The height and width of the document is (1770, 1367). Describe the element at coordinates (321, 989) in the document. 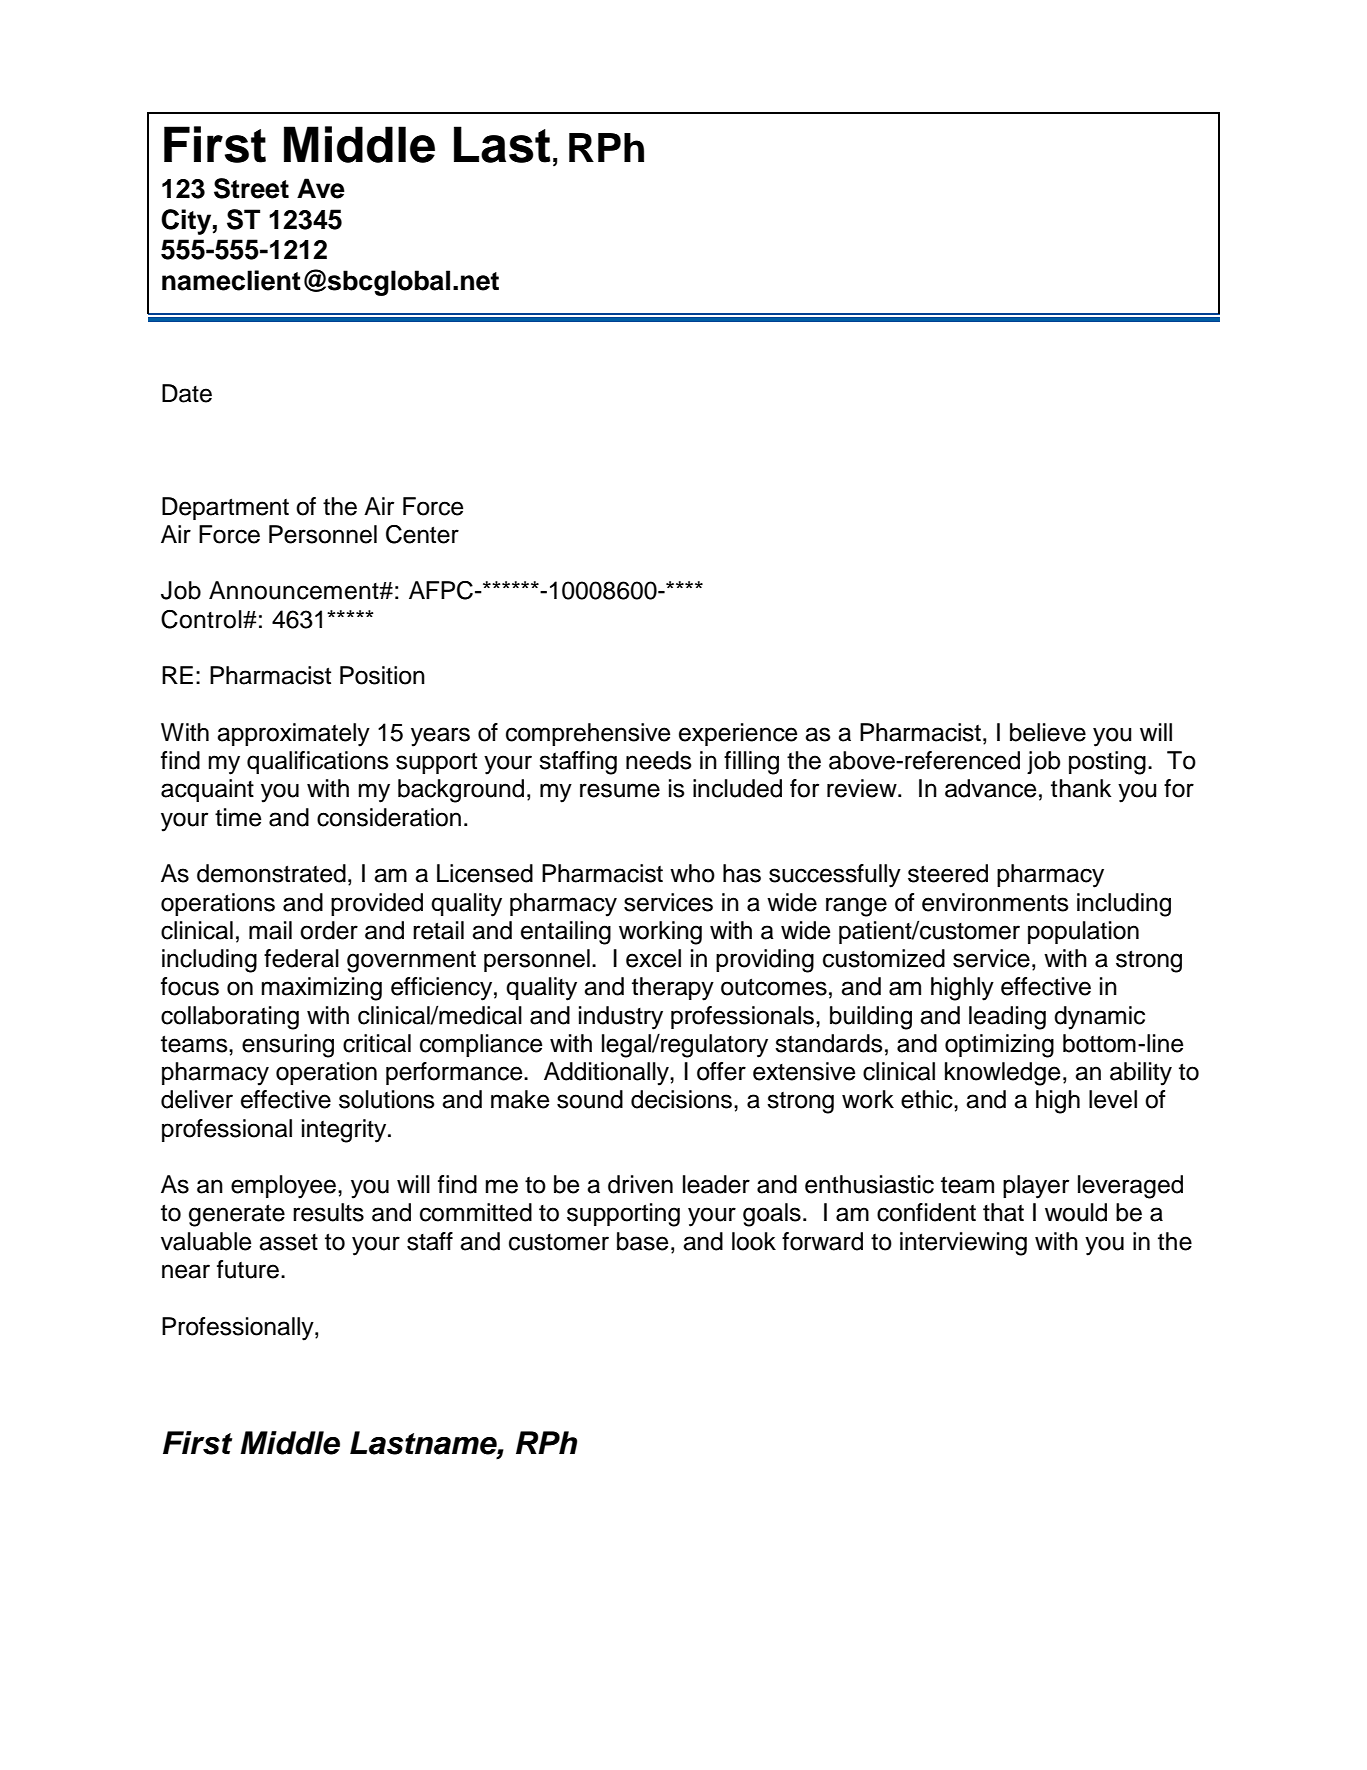

I see `maximizing` at that location.
